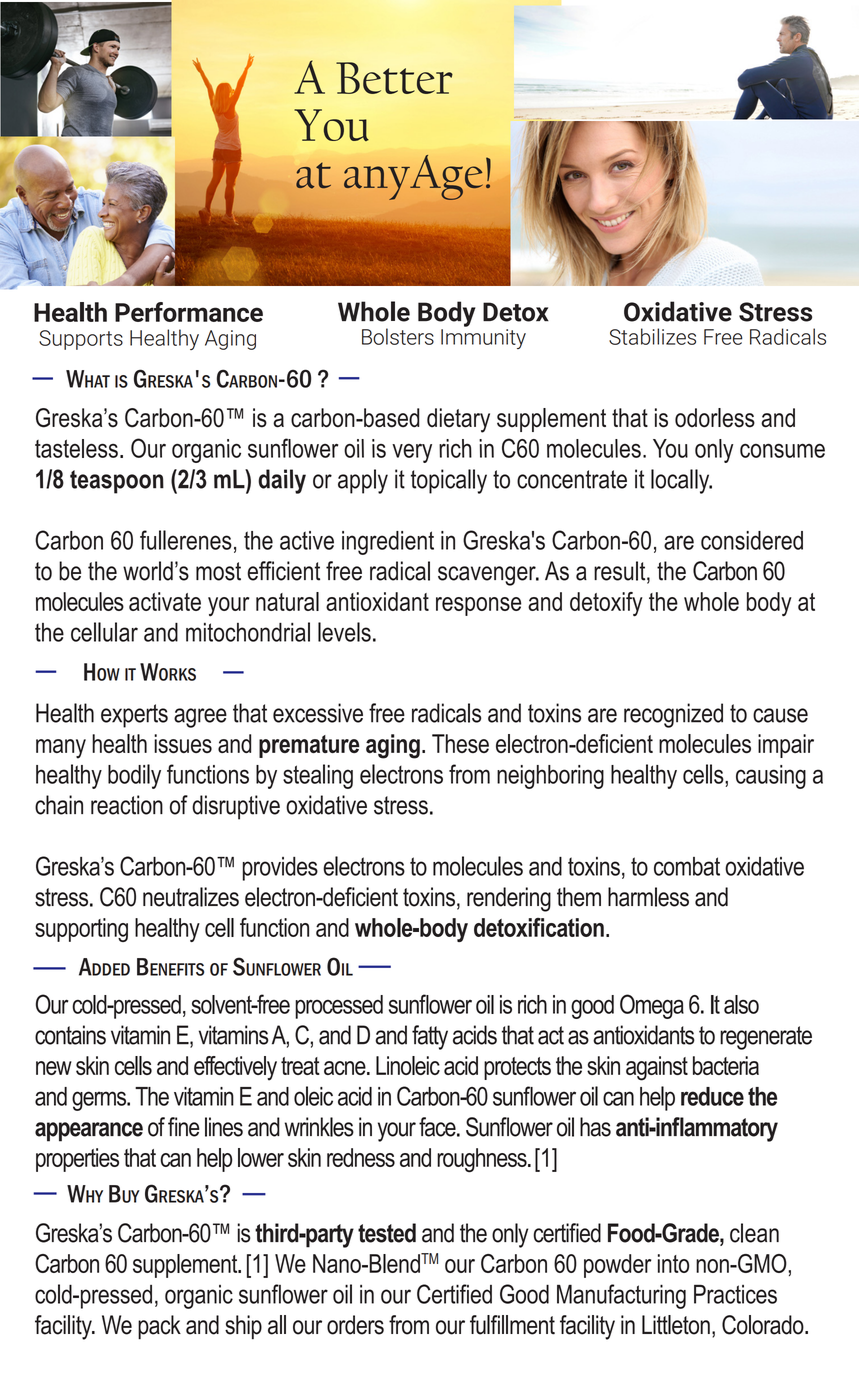 The image size is (859, 1400). Describe the element at coordinates (398, 336) in the document. I see `Bolsters` at that location.
